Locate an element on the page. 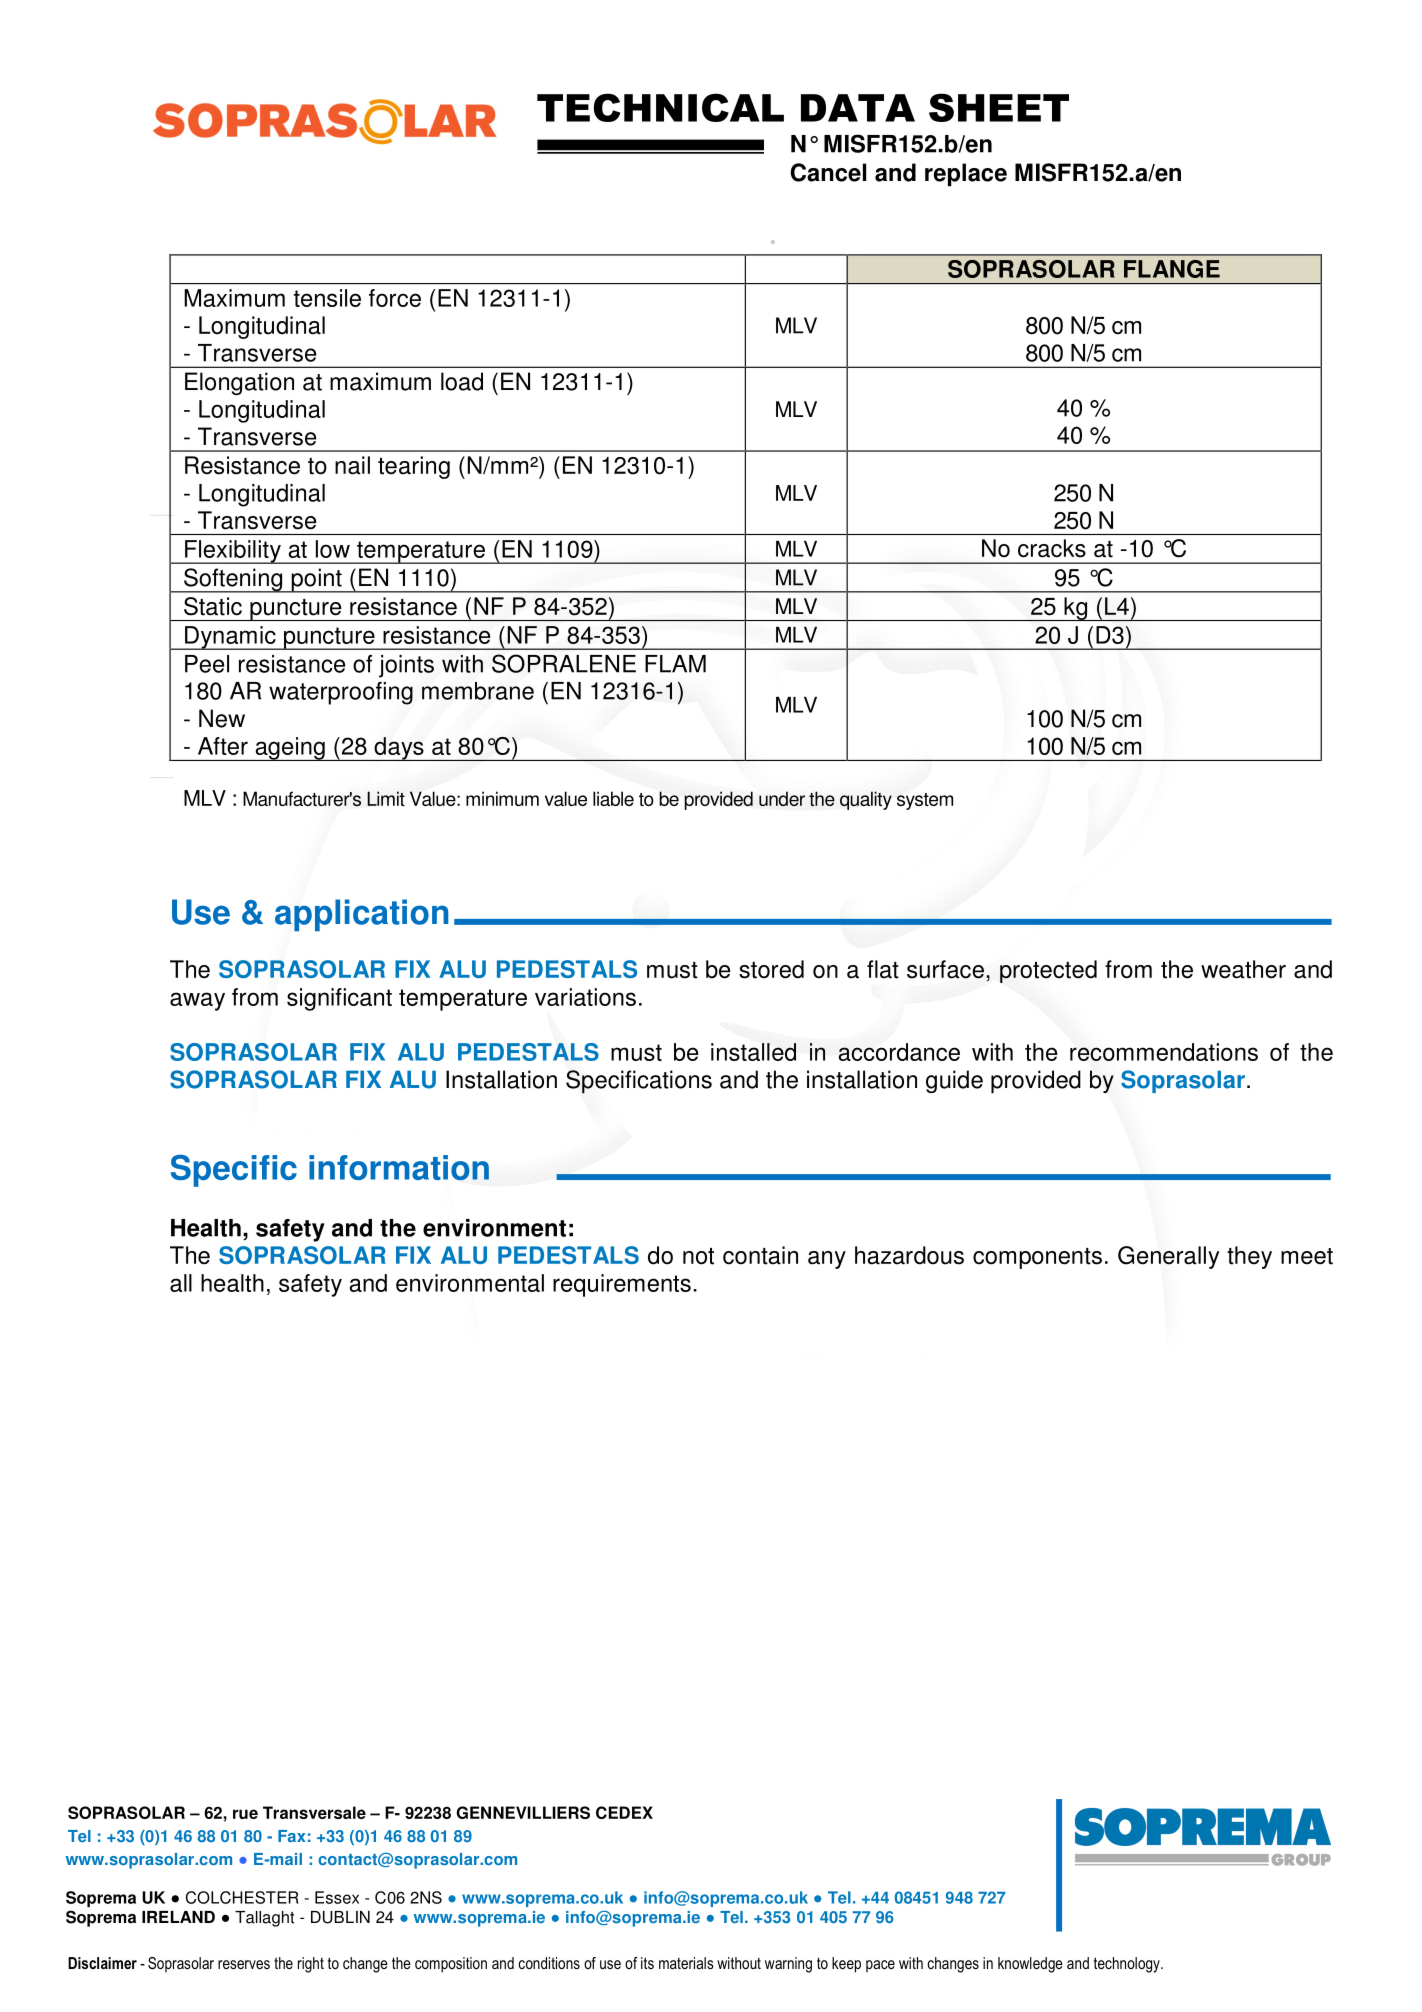  TECHNICAL is located at coordinates (660, 107).
